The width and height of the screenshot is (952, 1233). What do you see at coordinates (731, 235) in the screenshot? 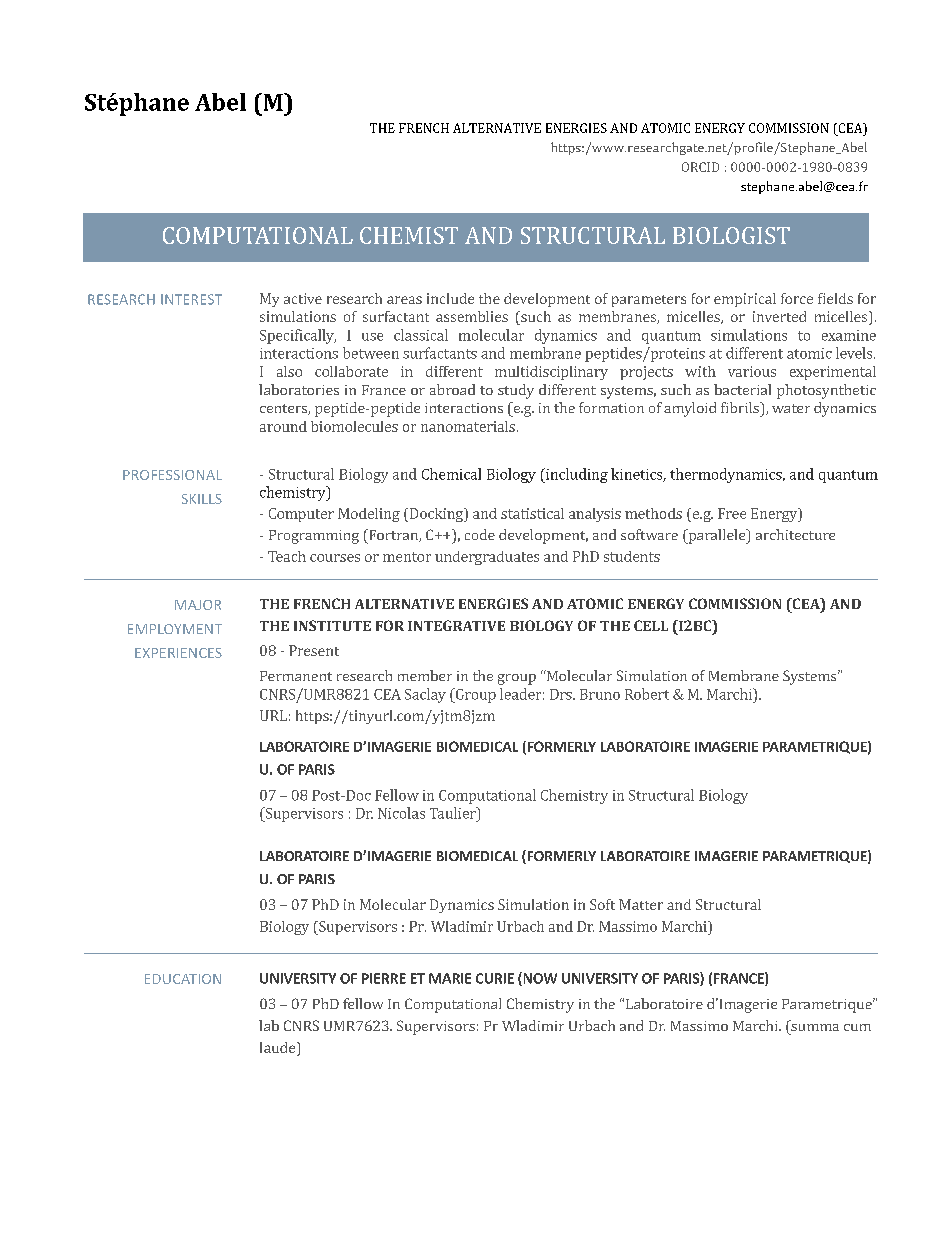
I see `BIOLOGIST` at bounding box center [731, 235].
